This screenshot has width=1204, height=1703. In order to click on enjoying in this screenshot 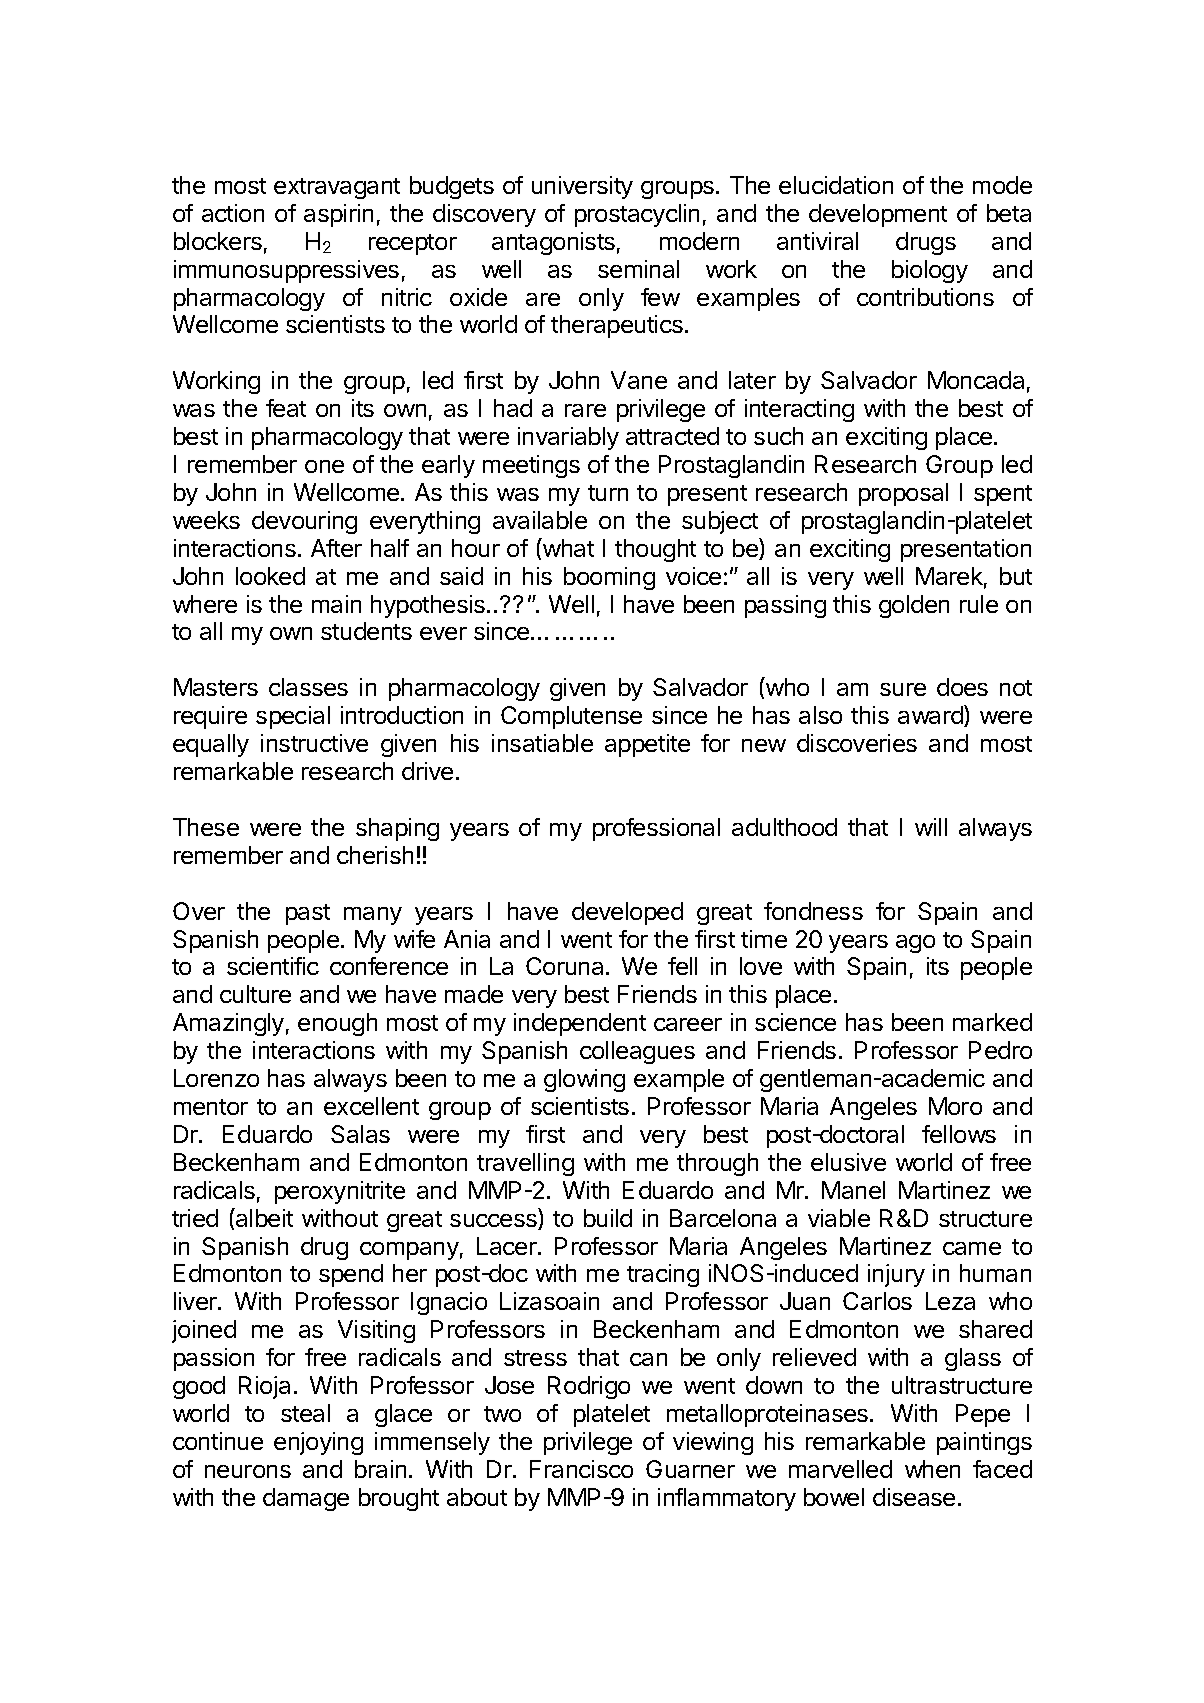, I will do `click(318, 1443)`.
